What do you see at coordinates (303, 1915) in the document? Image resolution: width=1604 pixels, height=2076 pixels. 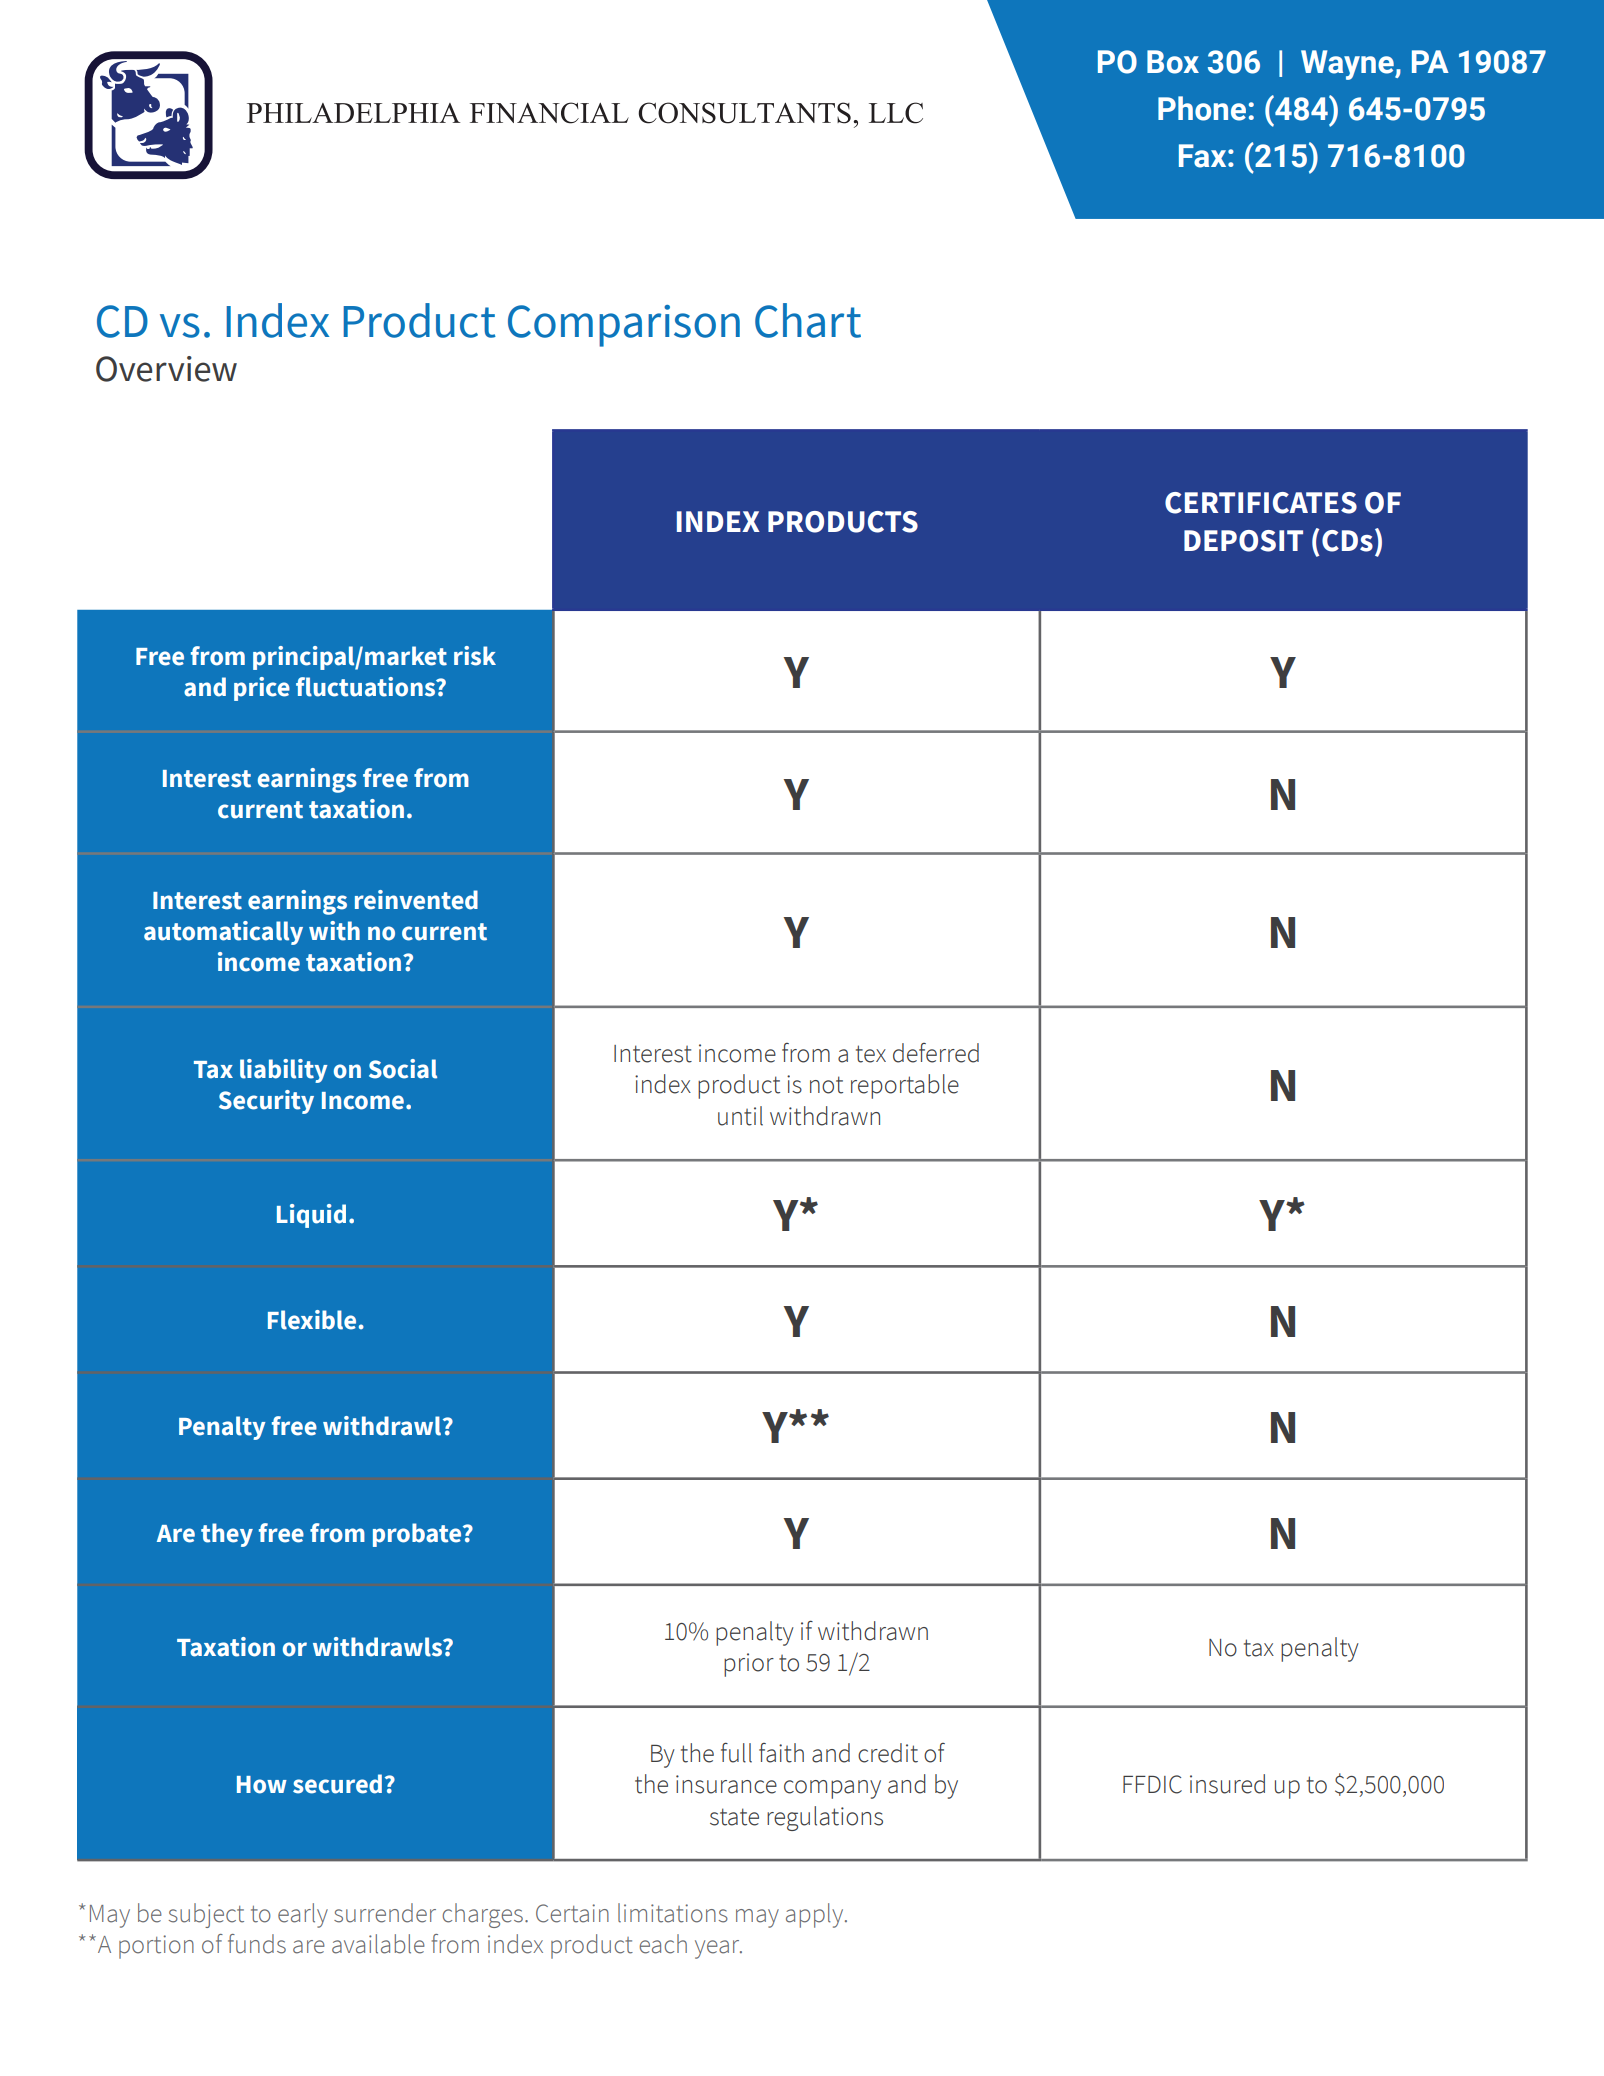 I see `early` at bounding box center [303, 1915].
